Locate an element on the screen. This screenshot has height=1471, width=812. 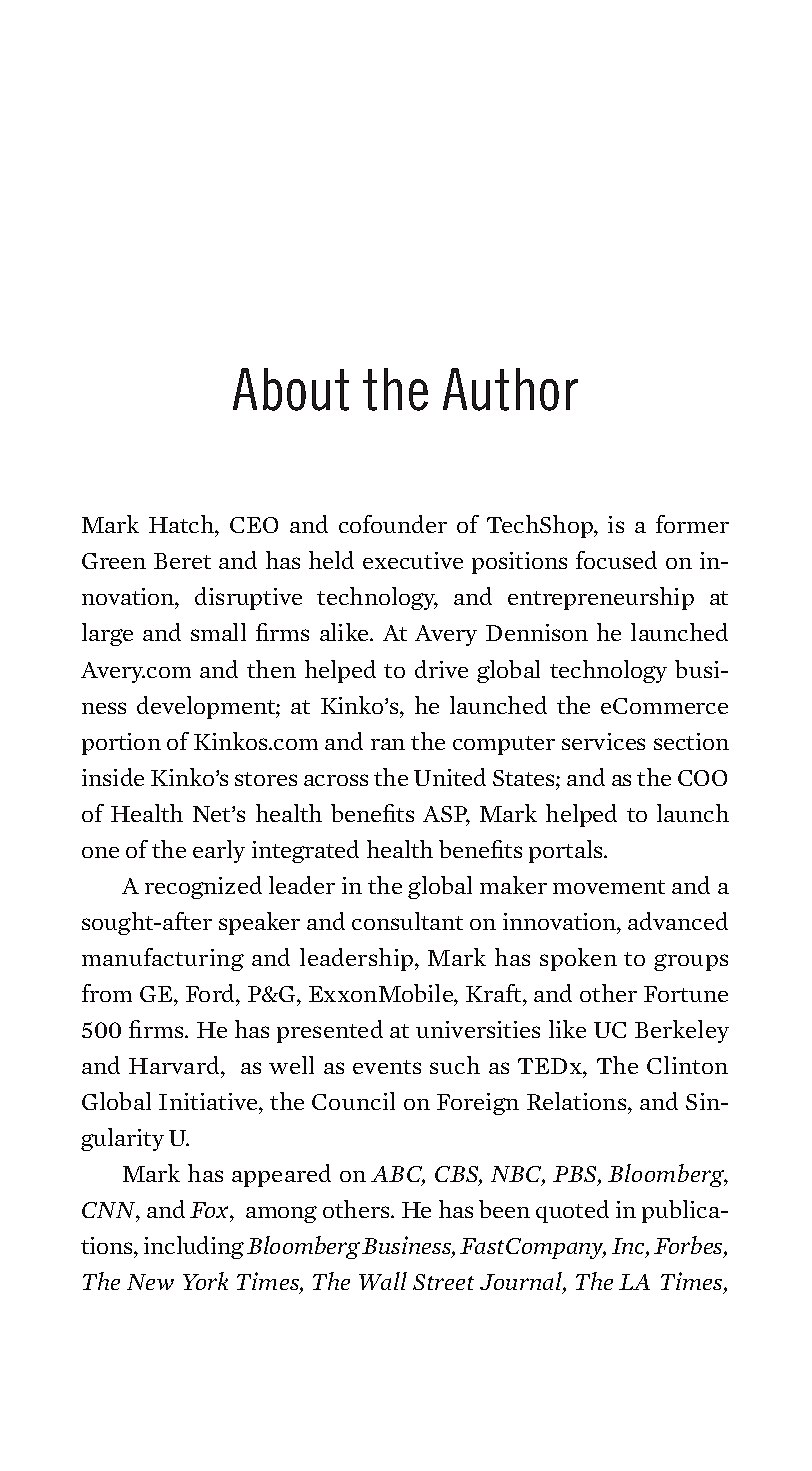
manufacturing is located at coordinates (163, 959).
